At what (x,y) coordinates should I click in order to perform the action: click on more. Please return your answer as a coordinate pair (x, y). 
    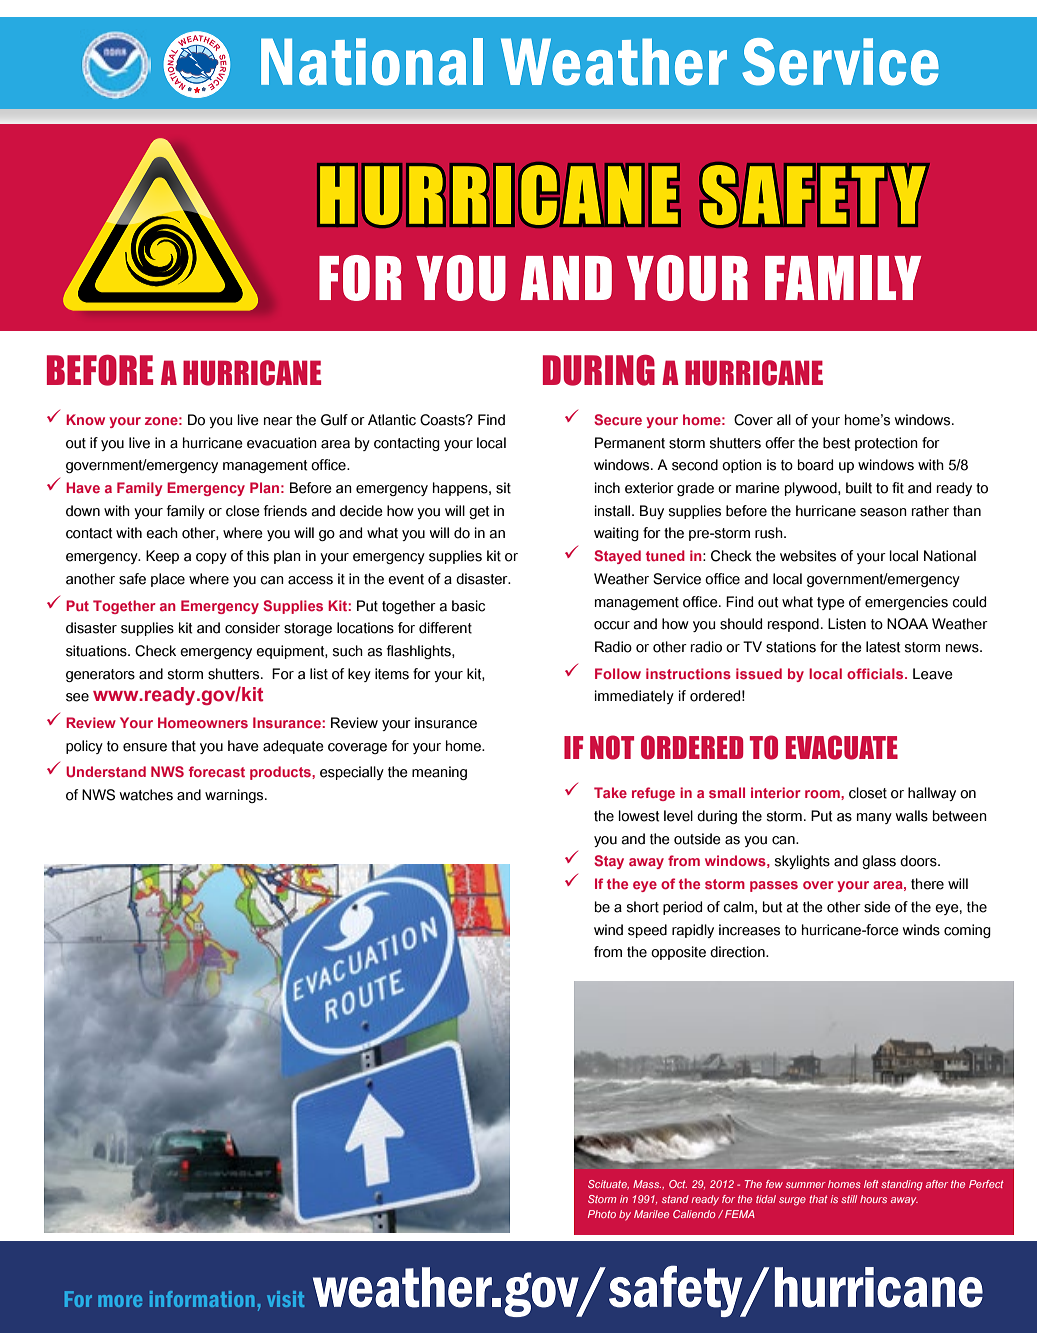
    Looking at the image, I should click on (120, 1301).
